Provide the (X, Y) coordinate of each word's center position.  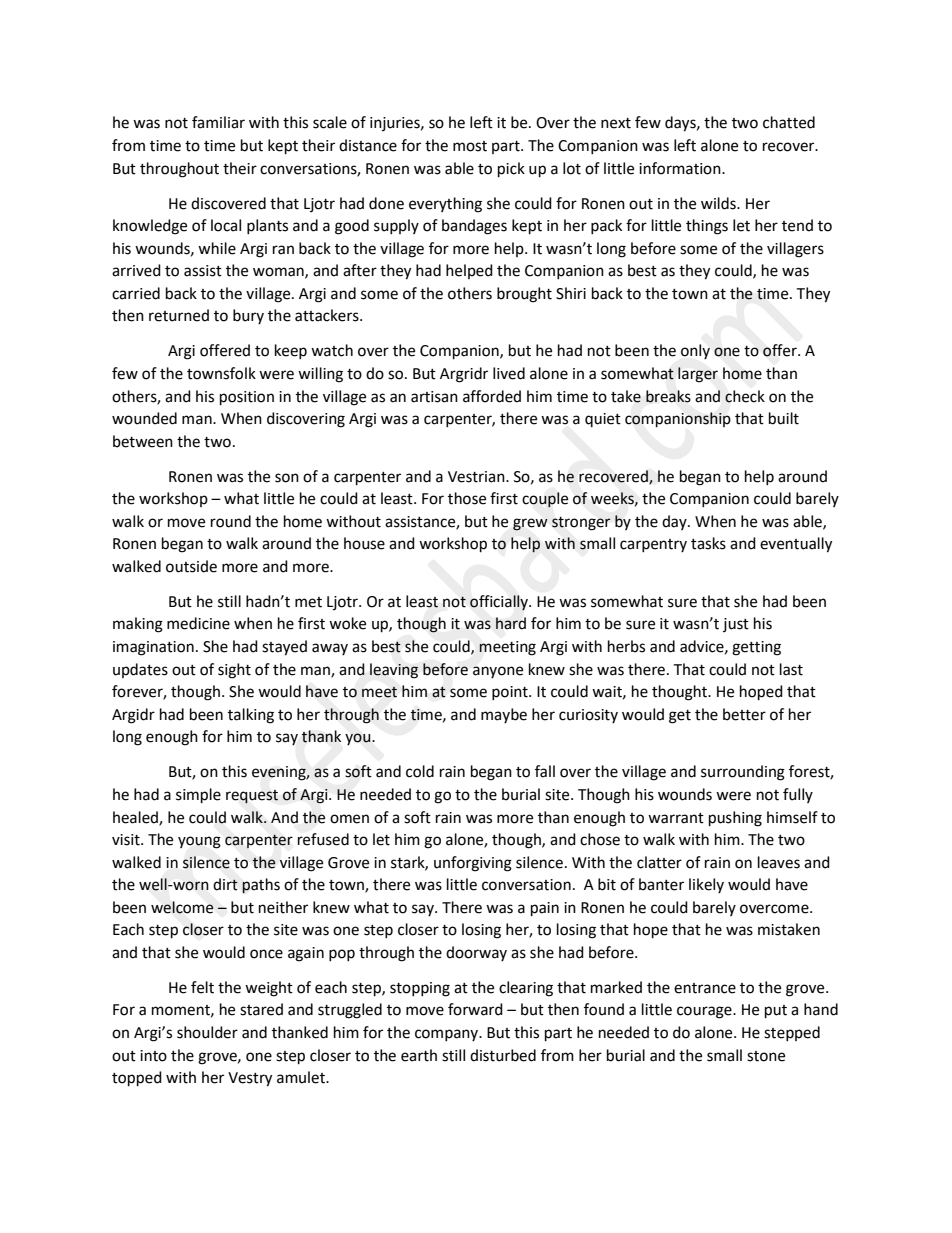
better (744, 714)
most (470, 146)
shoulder (207, 1032)
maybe (504, 715)
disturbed (503, 1055)
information (681, 168)
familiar (218, 122)
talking (251, 716)
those (467, 498)
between (143, 441)
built (784, 418)
